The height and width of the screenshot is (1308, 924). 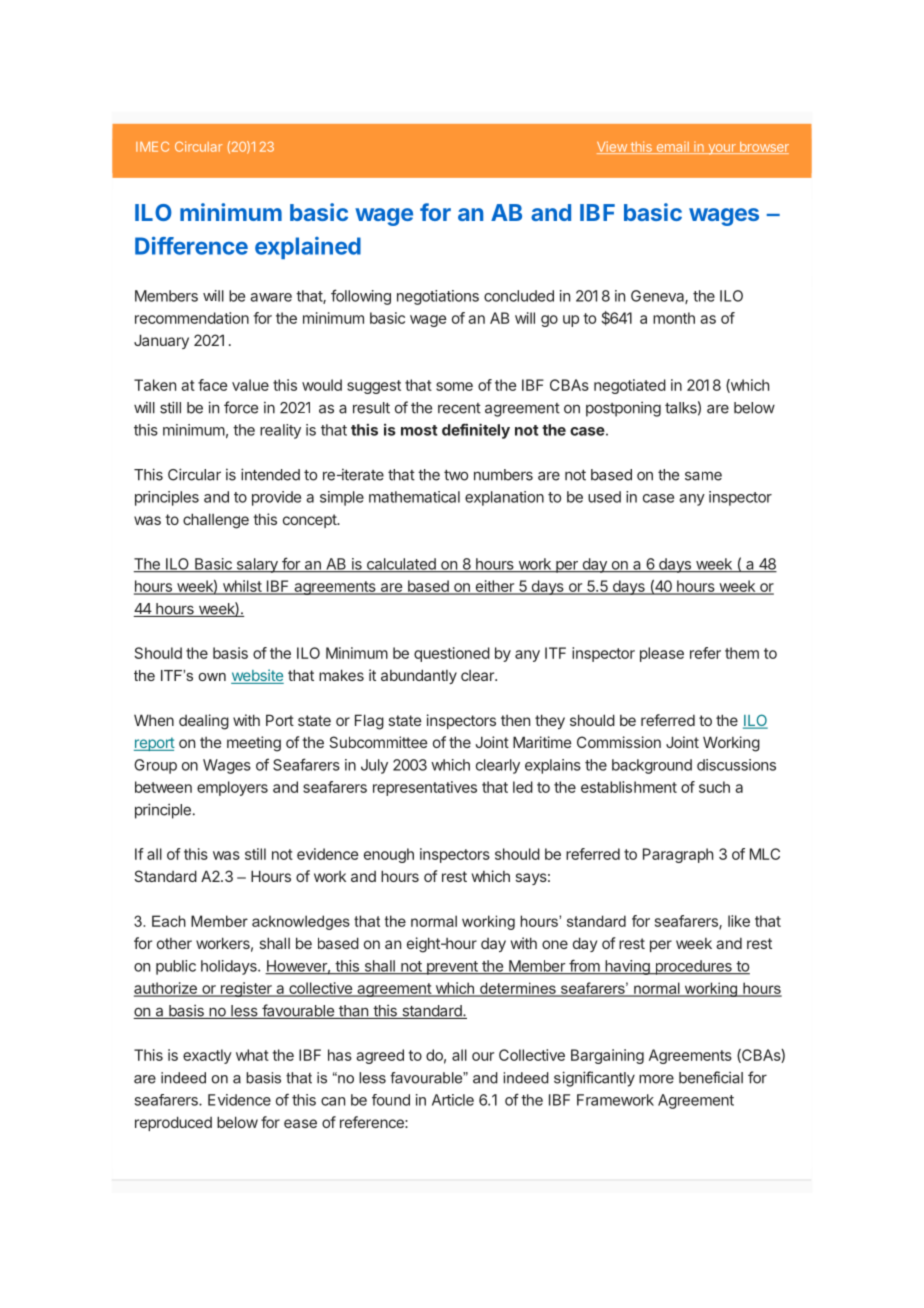 What do you see at coordinates (672, 147) in the screenshot?
I see `email` at bounding box center [672, 147].
